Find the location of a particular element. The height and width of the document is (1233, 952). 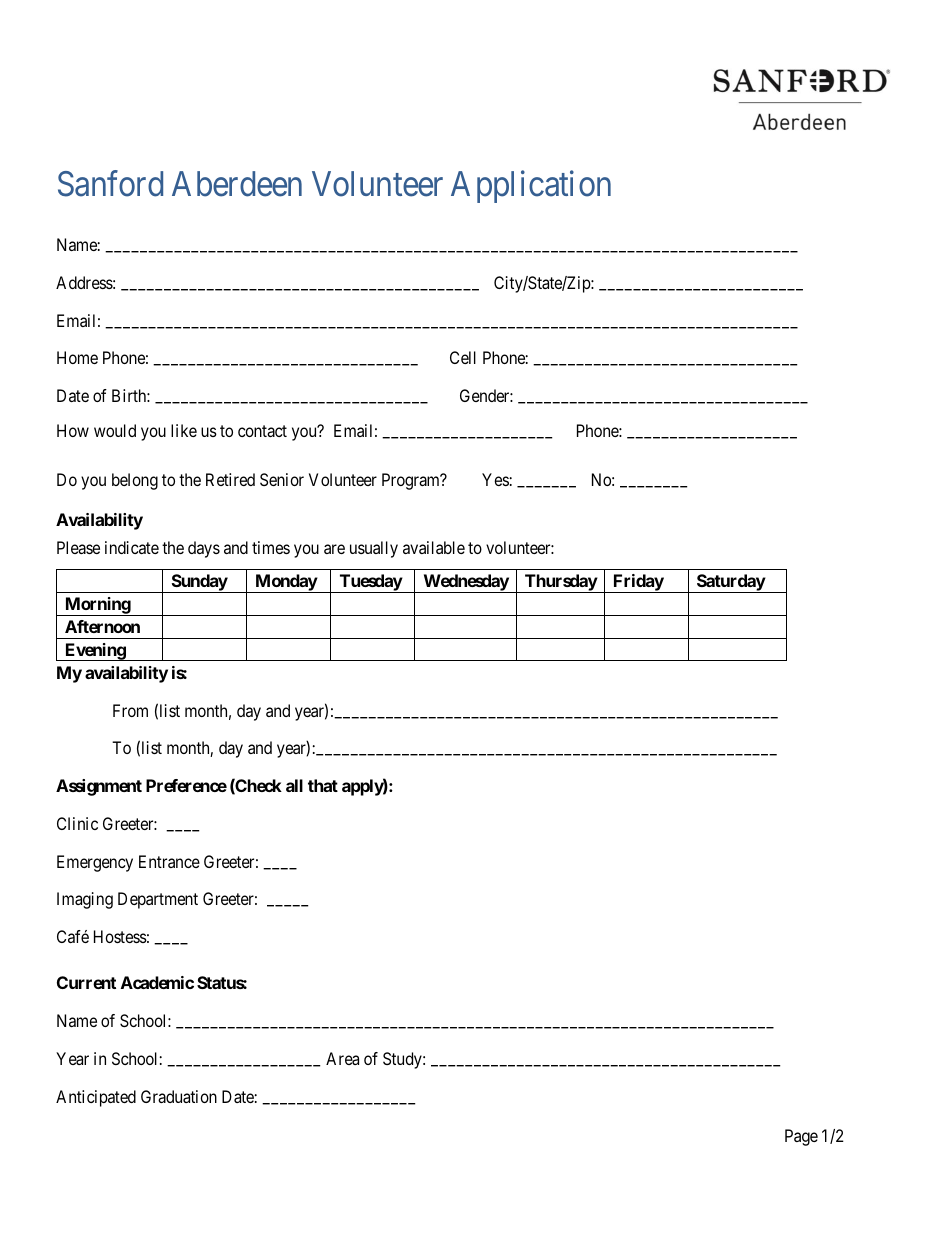

Program is located at coordinates (412, 481).
